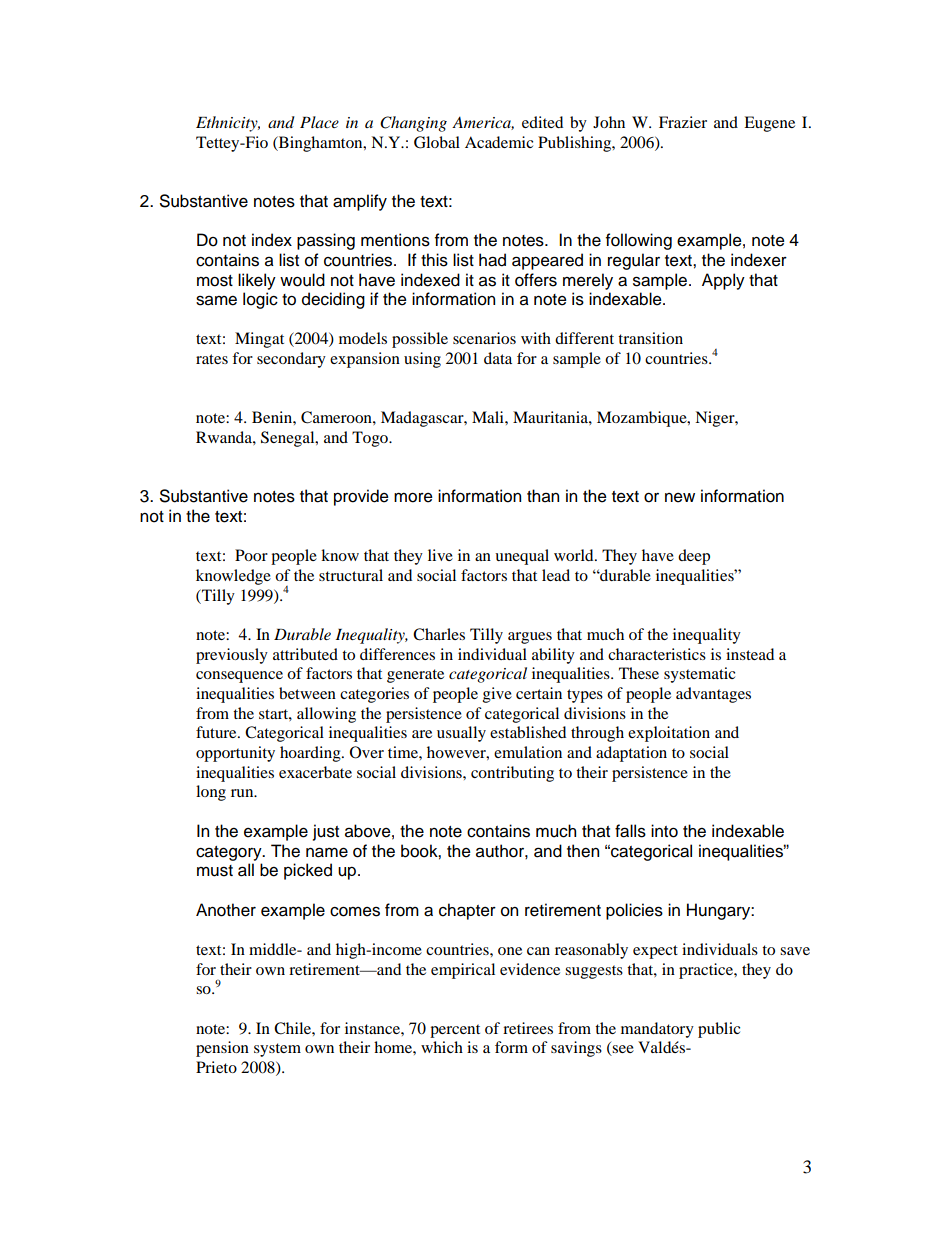  What do you see at coordinates (289, 439) in the screenshot?
I see `Senegal` at bounding box center [289, 439].
